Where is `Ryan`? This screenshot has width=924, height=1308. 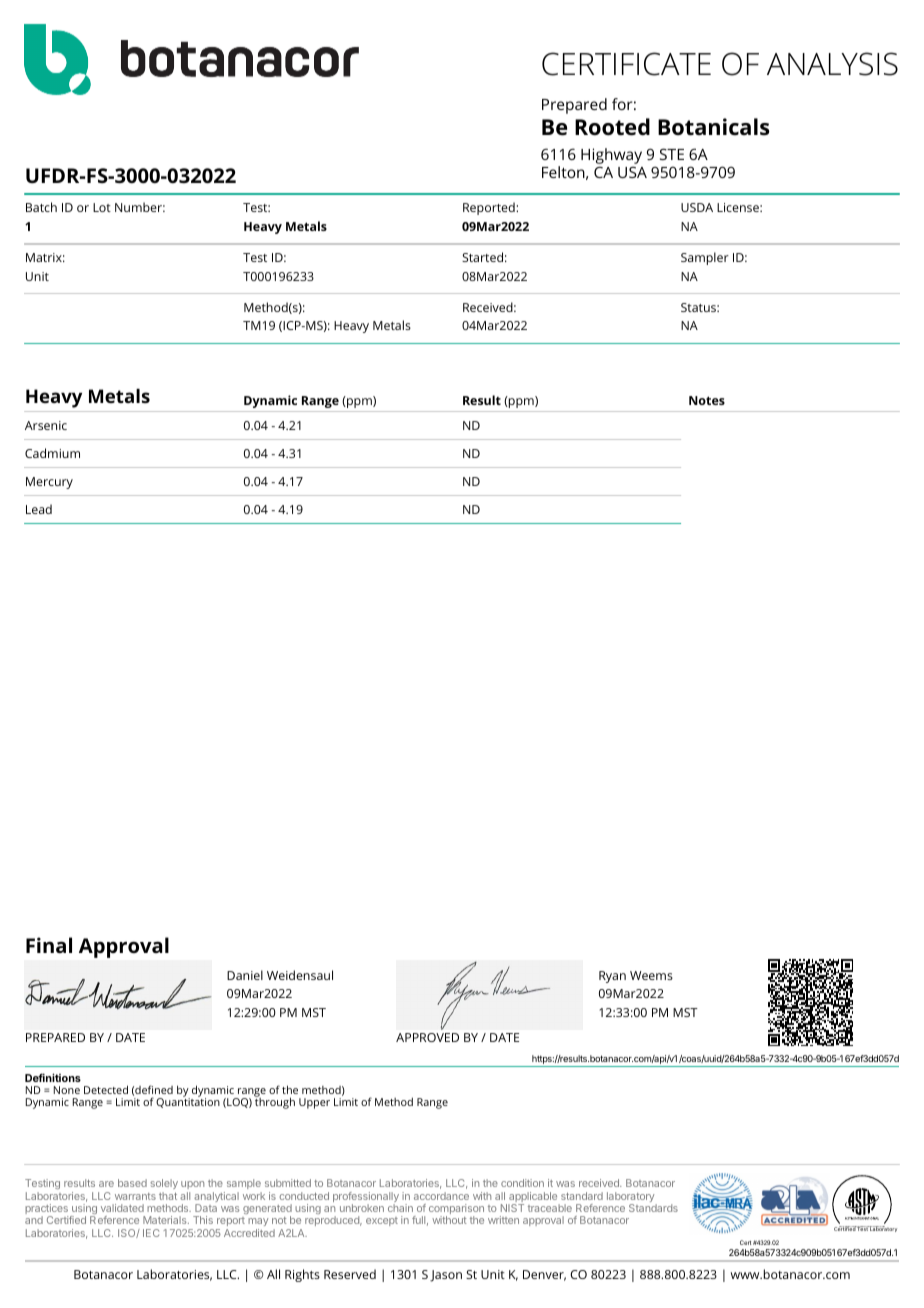 Ryan is located at coordinates (612, 977).
